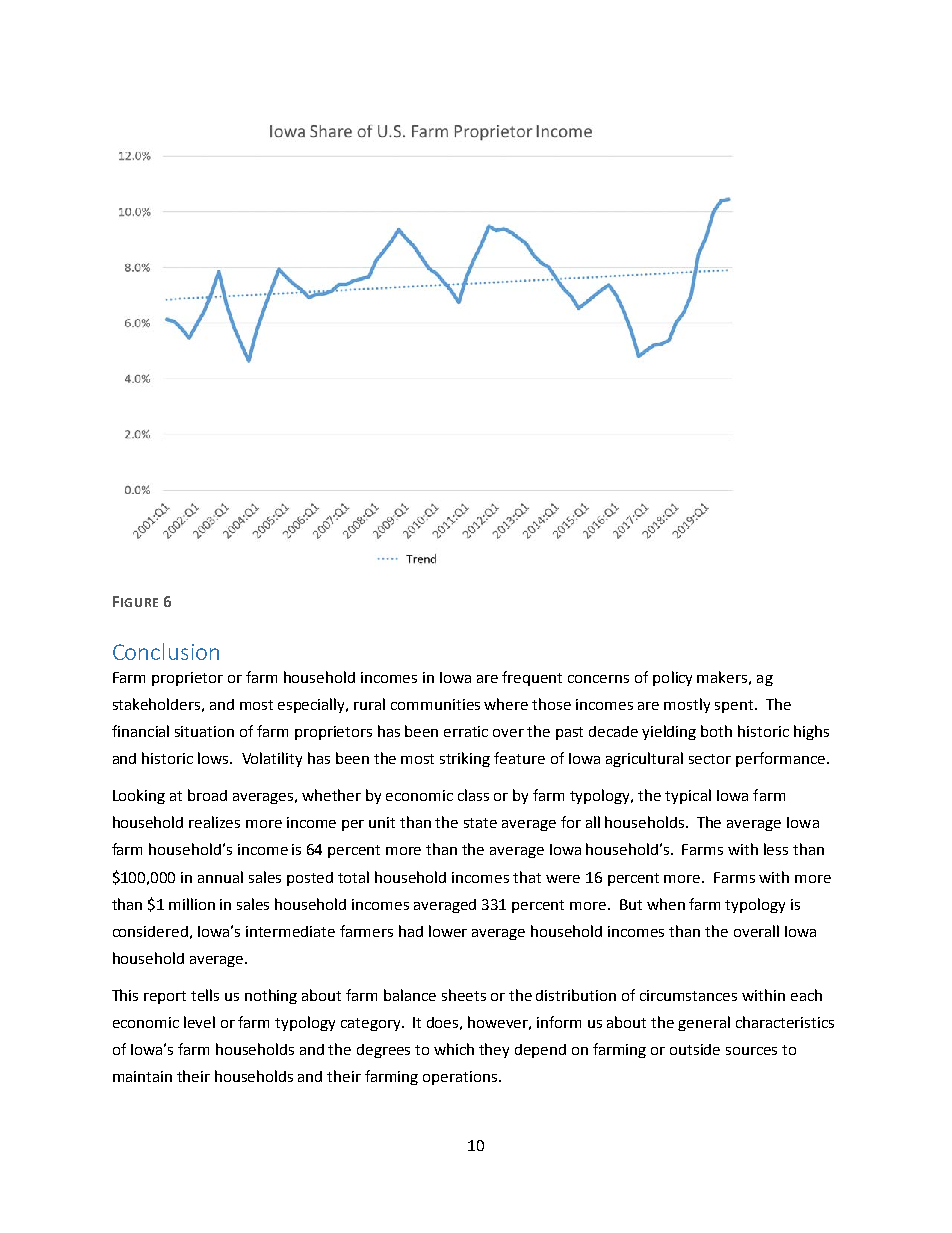 The image size is (952, 1233). I want to click on Conclusion, so click(166, 651).
